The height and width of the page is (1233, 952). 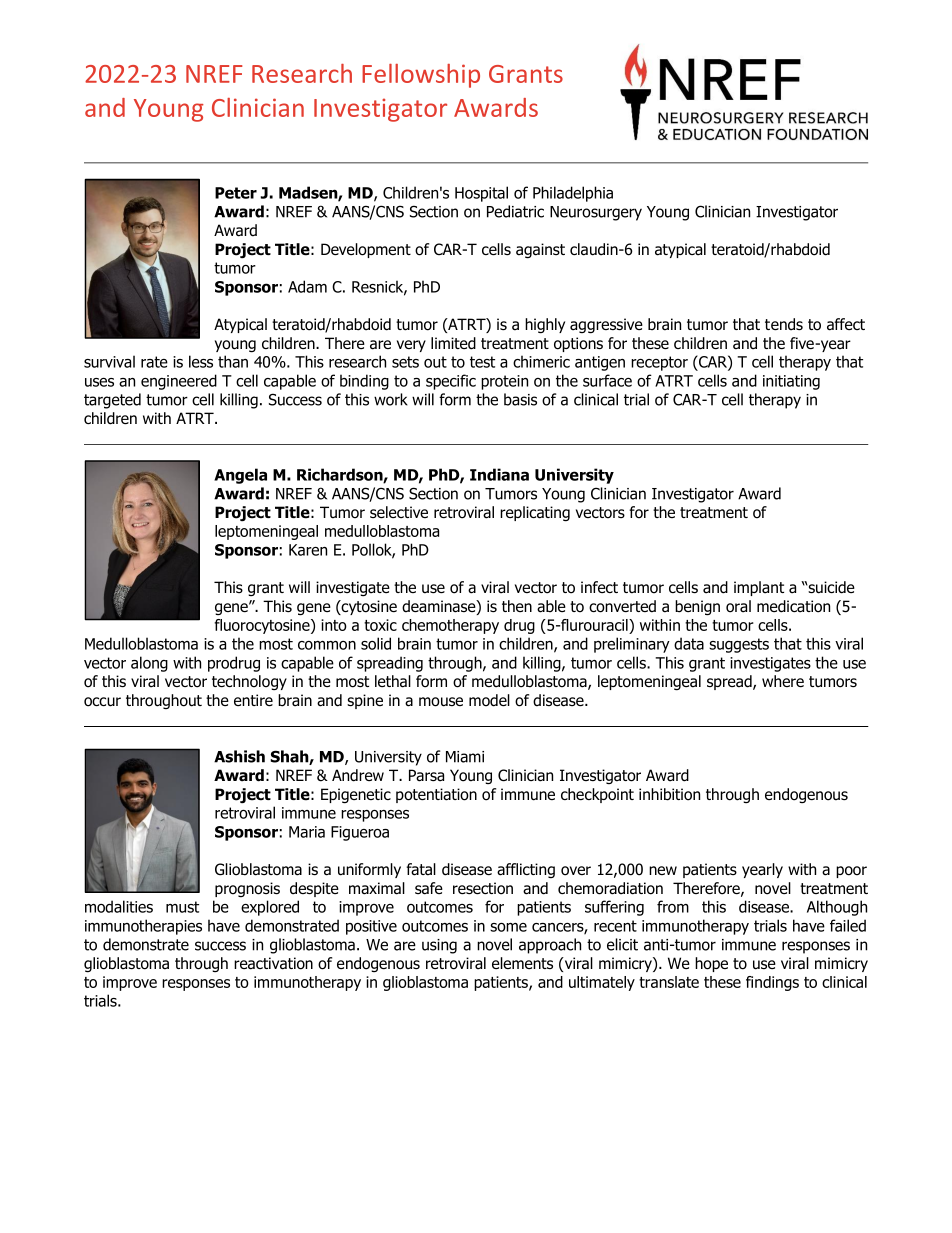 What do you see at coordinates (439, 946) in the page?
I see `using` at bounding box center [439, 946].
